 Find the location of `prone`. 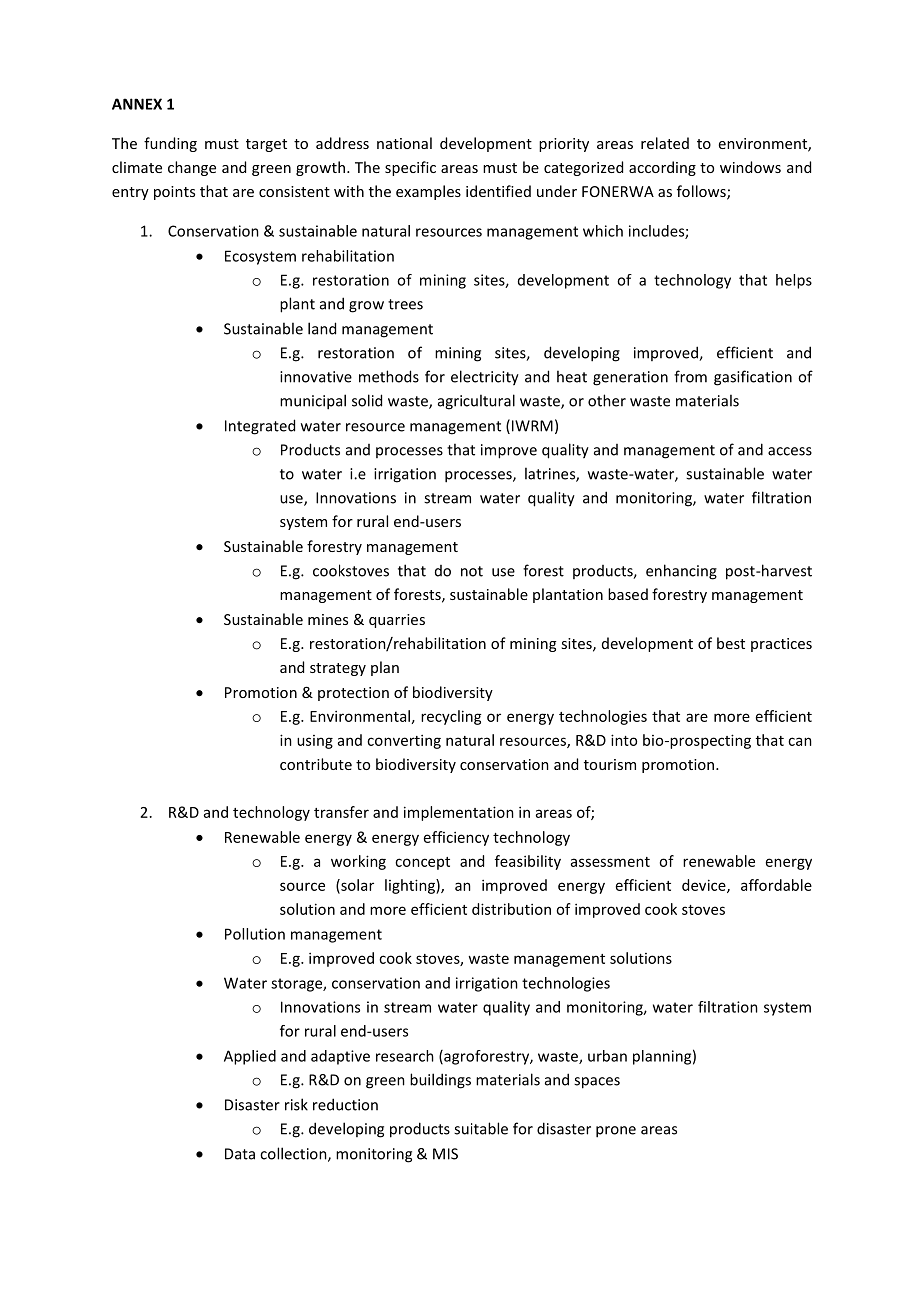

prone is located at coordinates (616, 1132).
